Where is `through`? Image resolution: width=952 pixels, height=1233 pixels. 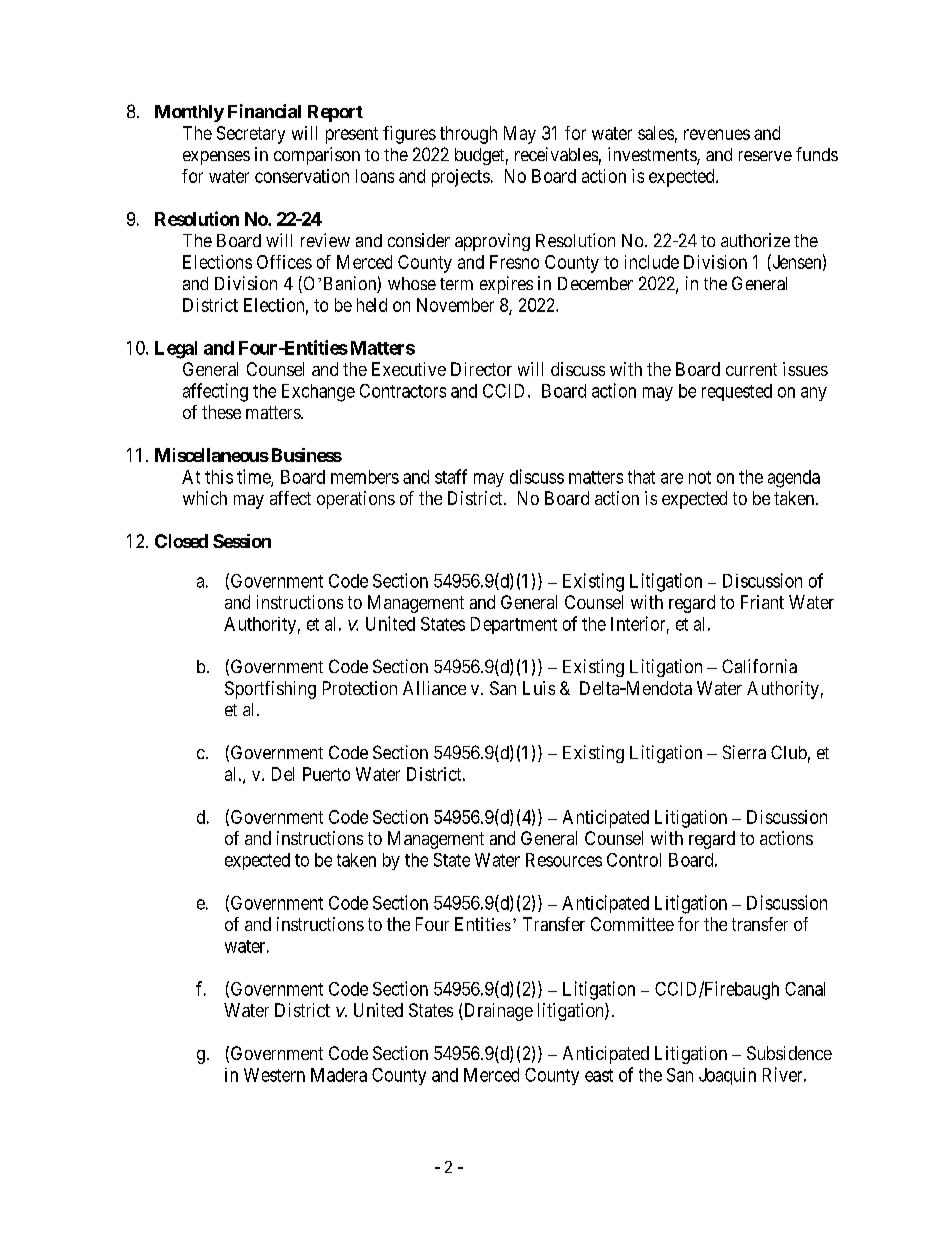
through is located at coordinates (468, 135).
